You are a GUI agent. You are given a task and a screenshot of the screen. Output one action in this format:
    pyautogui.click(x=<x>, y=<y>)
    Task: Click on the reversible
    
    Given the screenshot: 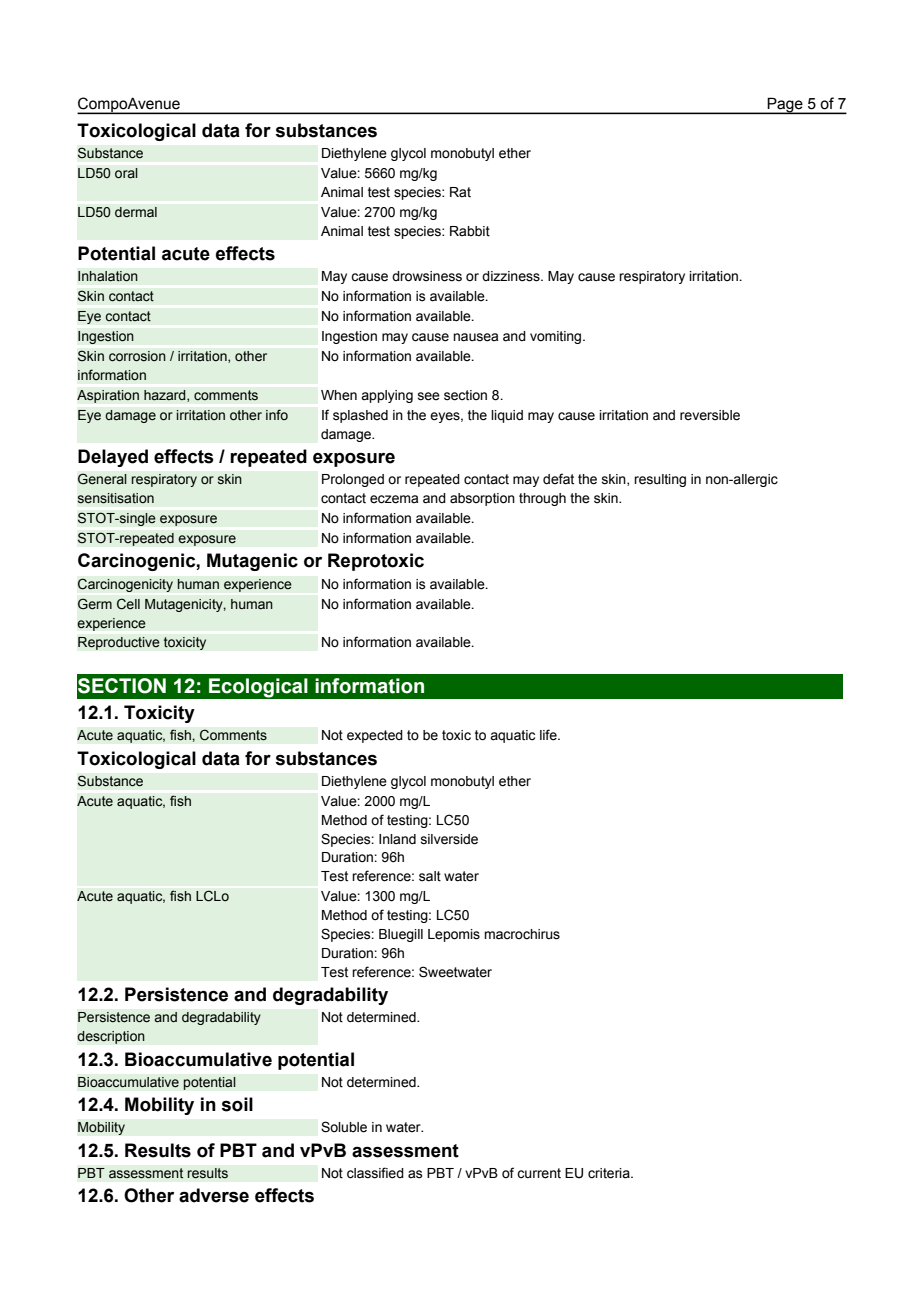 What is the action you would take?
    pyautogui.click(x=710, y=415)
